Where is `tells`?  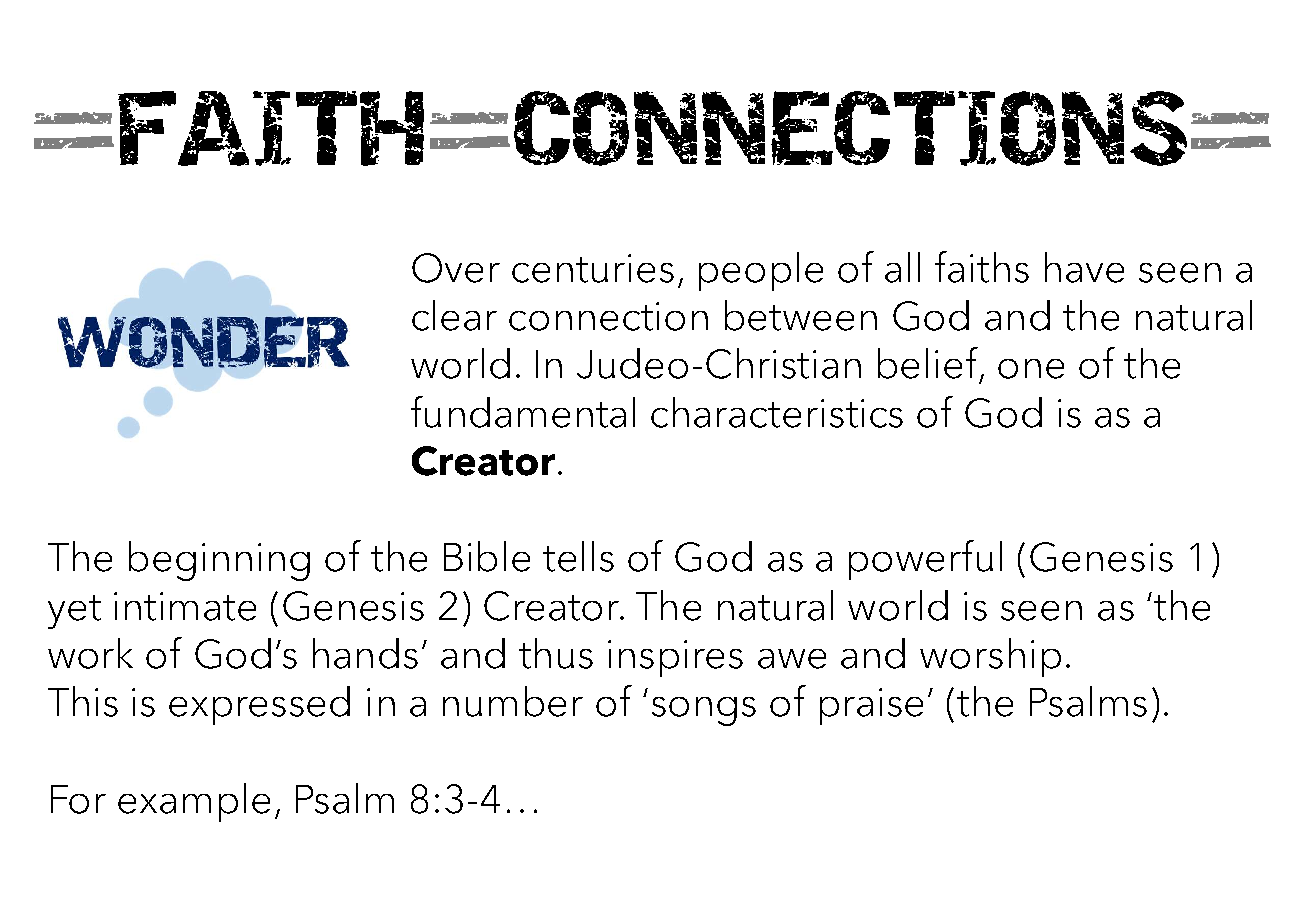
tells is located at coordinates (578, 556).
